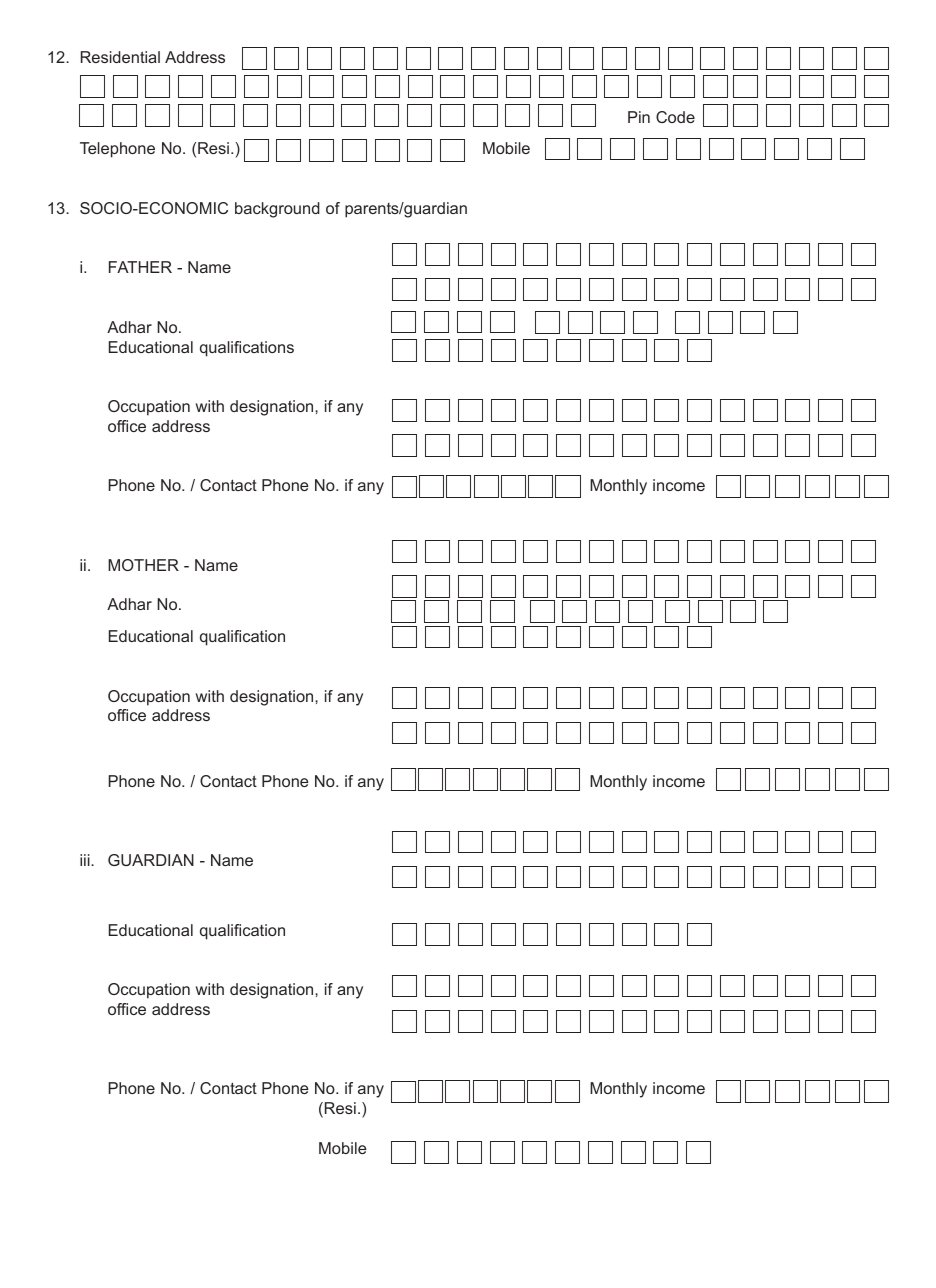  Describe the element at coordinates (86, 860) in the screenshot. I see `iii` at that location.
